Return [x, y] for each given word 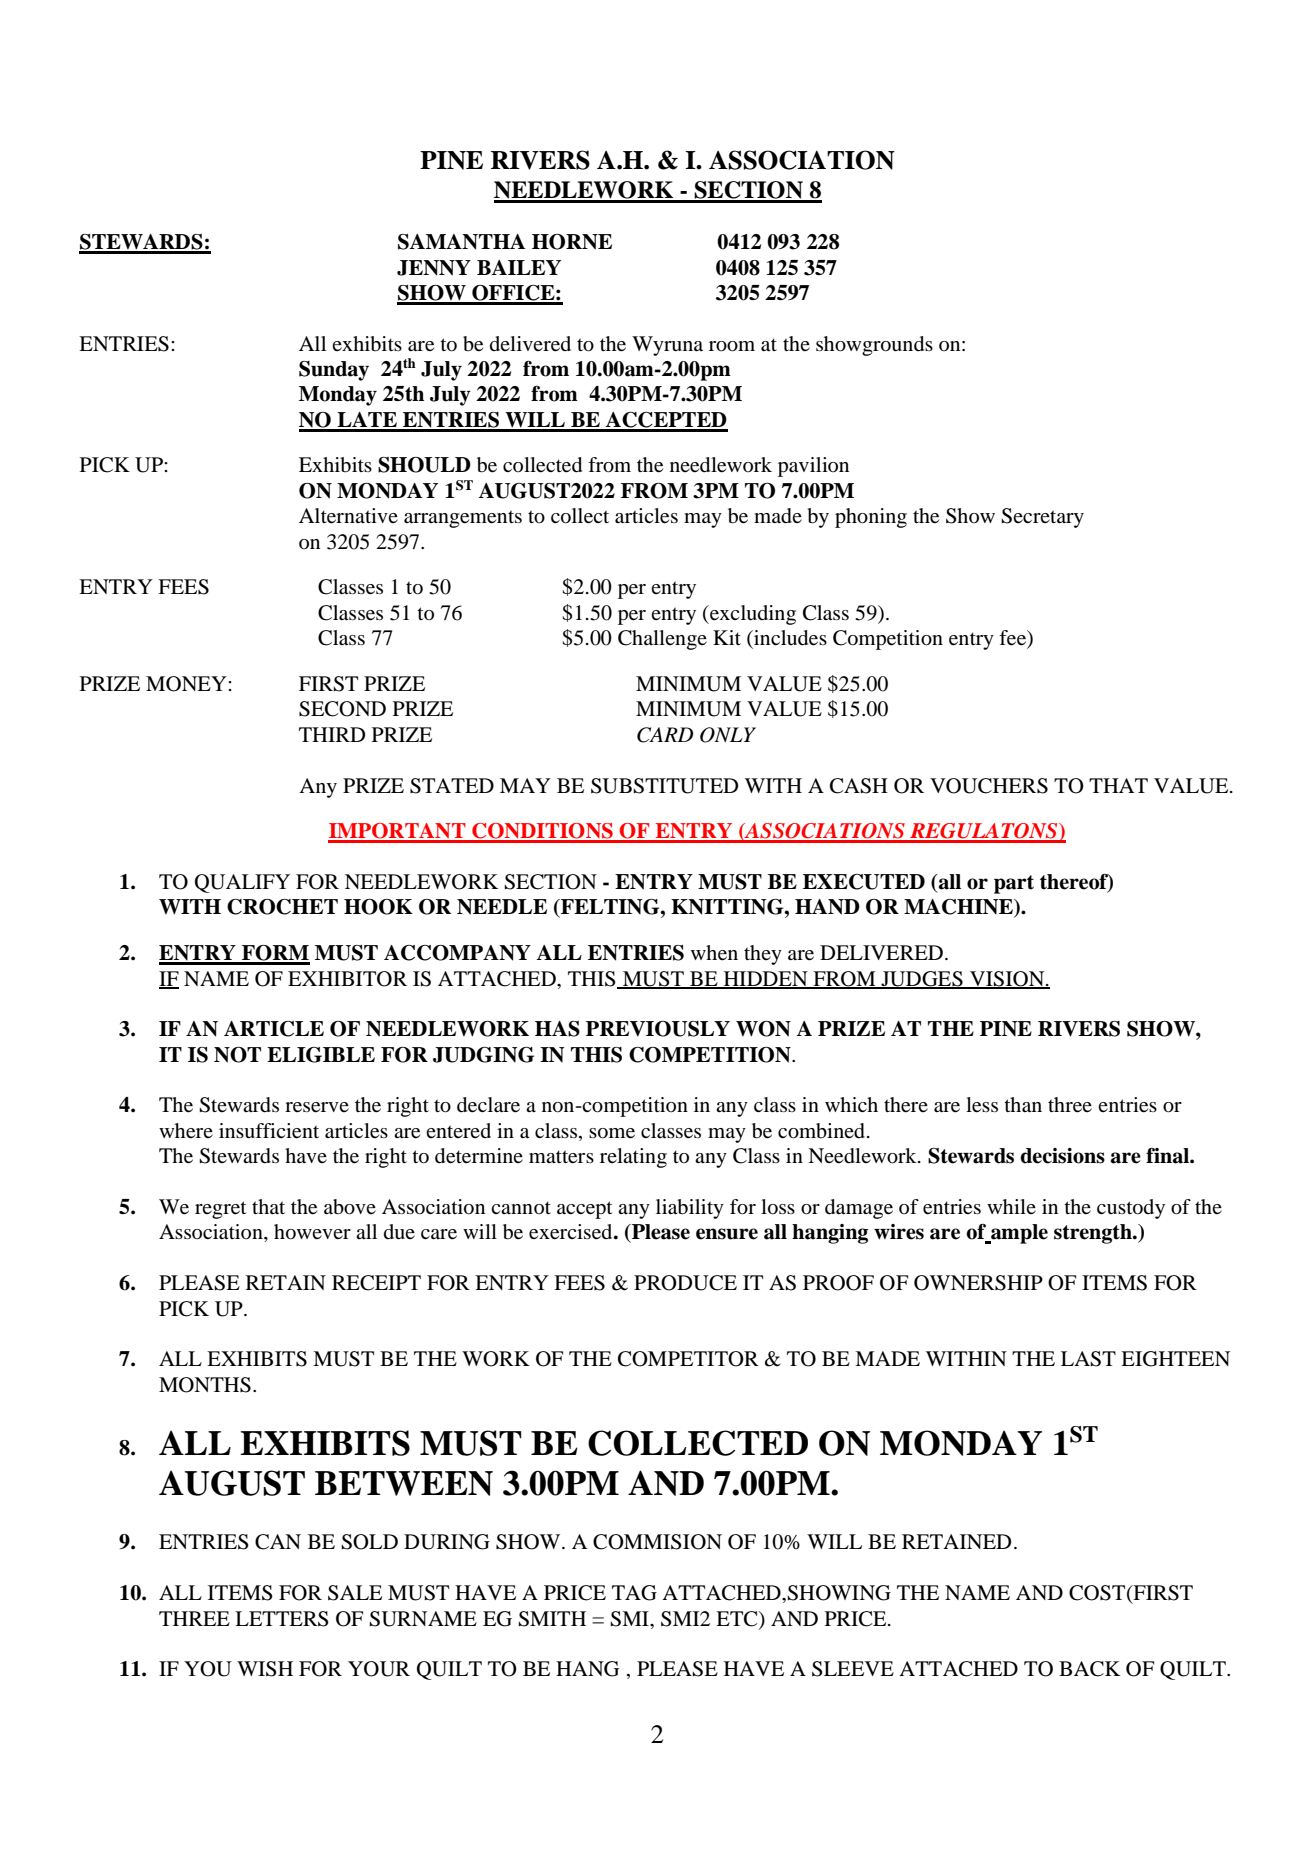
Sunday [334, 371]
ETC [738, 1619]
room [732, 346]
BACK [1089, 1669]
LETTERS [282, 1619]
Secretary [1042, 518]
